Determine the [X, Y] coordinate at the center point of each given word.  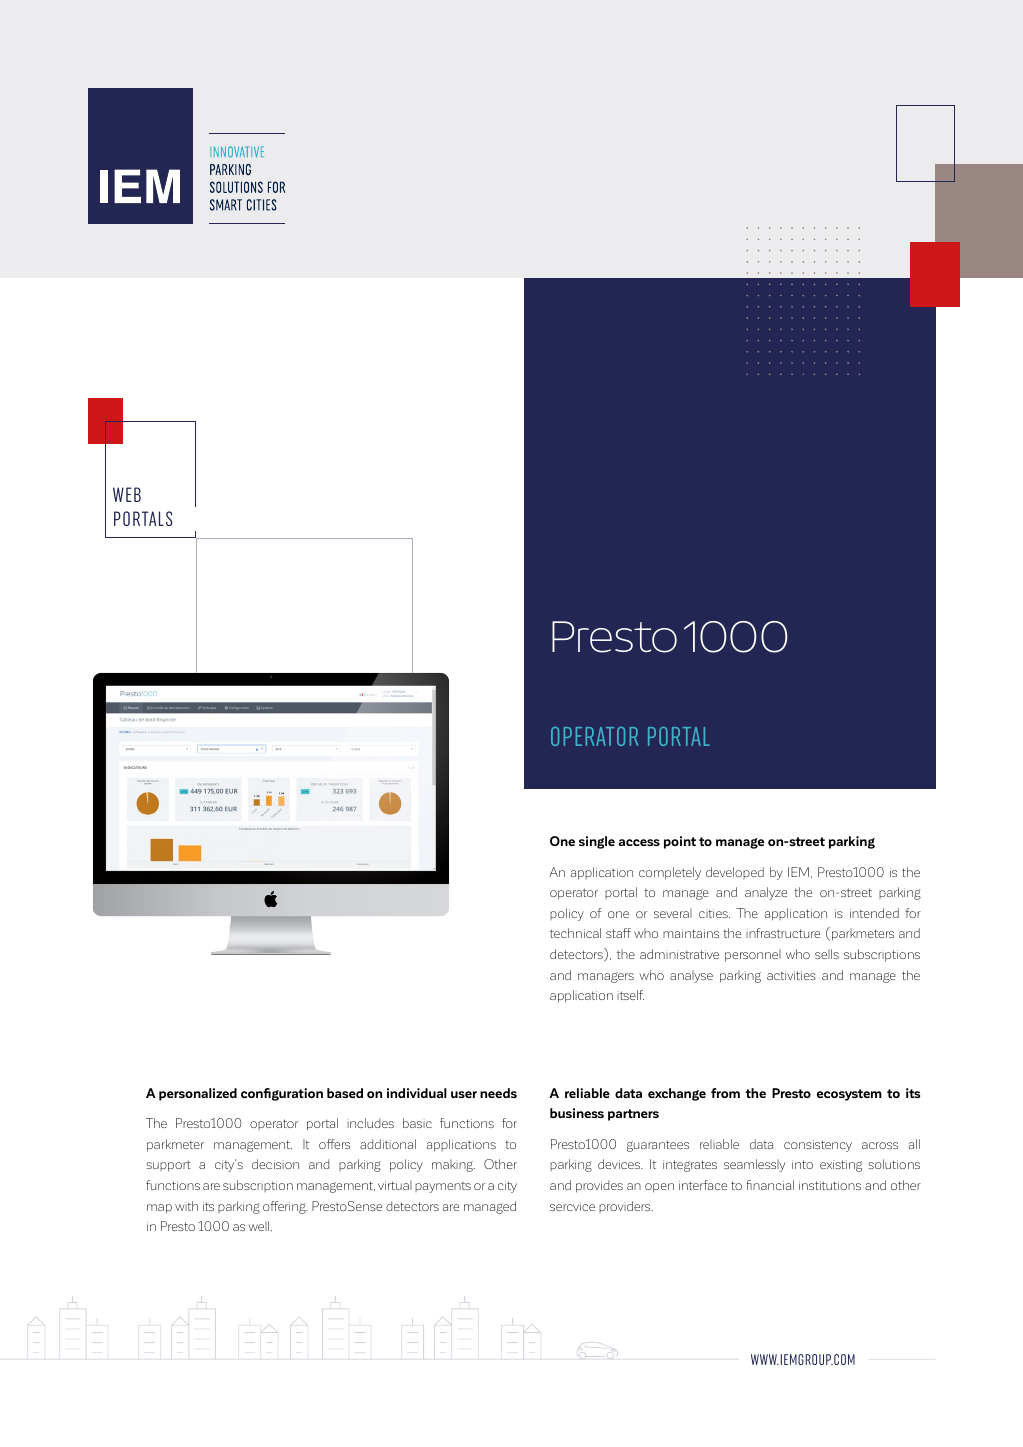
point [680, 842]
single [597, 842]
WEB [127, 494]
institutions [830, 1185]
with [186, 1206]
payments [443, 1187]
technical [575, 933]
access [639, 842]
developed [735, 873]
